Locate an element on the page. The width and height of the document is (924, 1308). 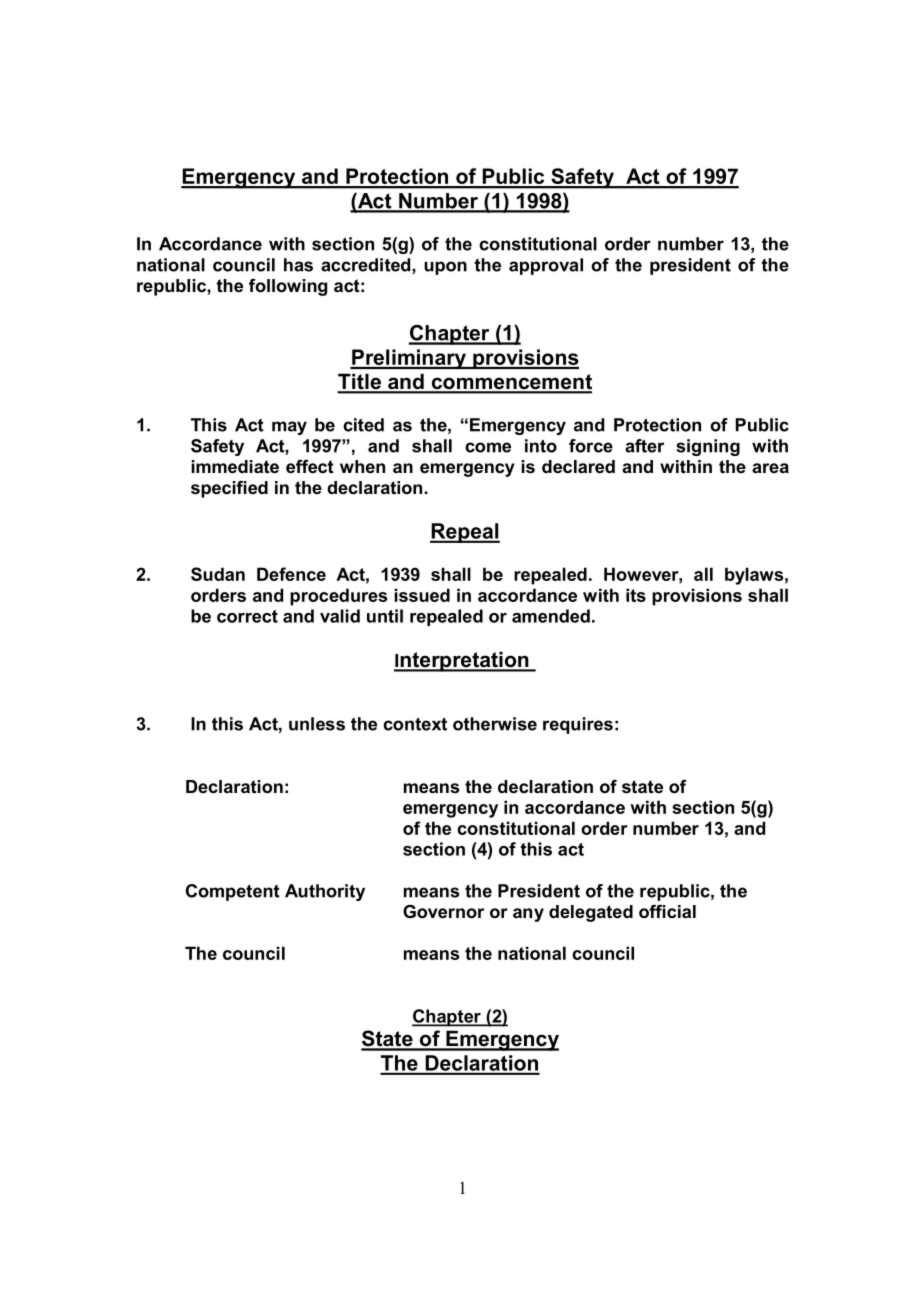
upon is located at coordinates (445, 268).
